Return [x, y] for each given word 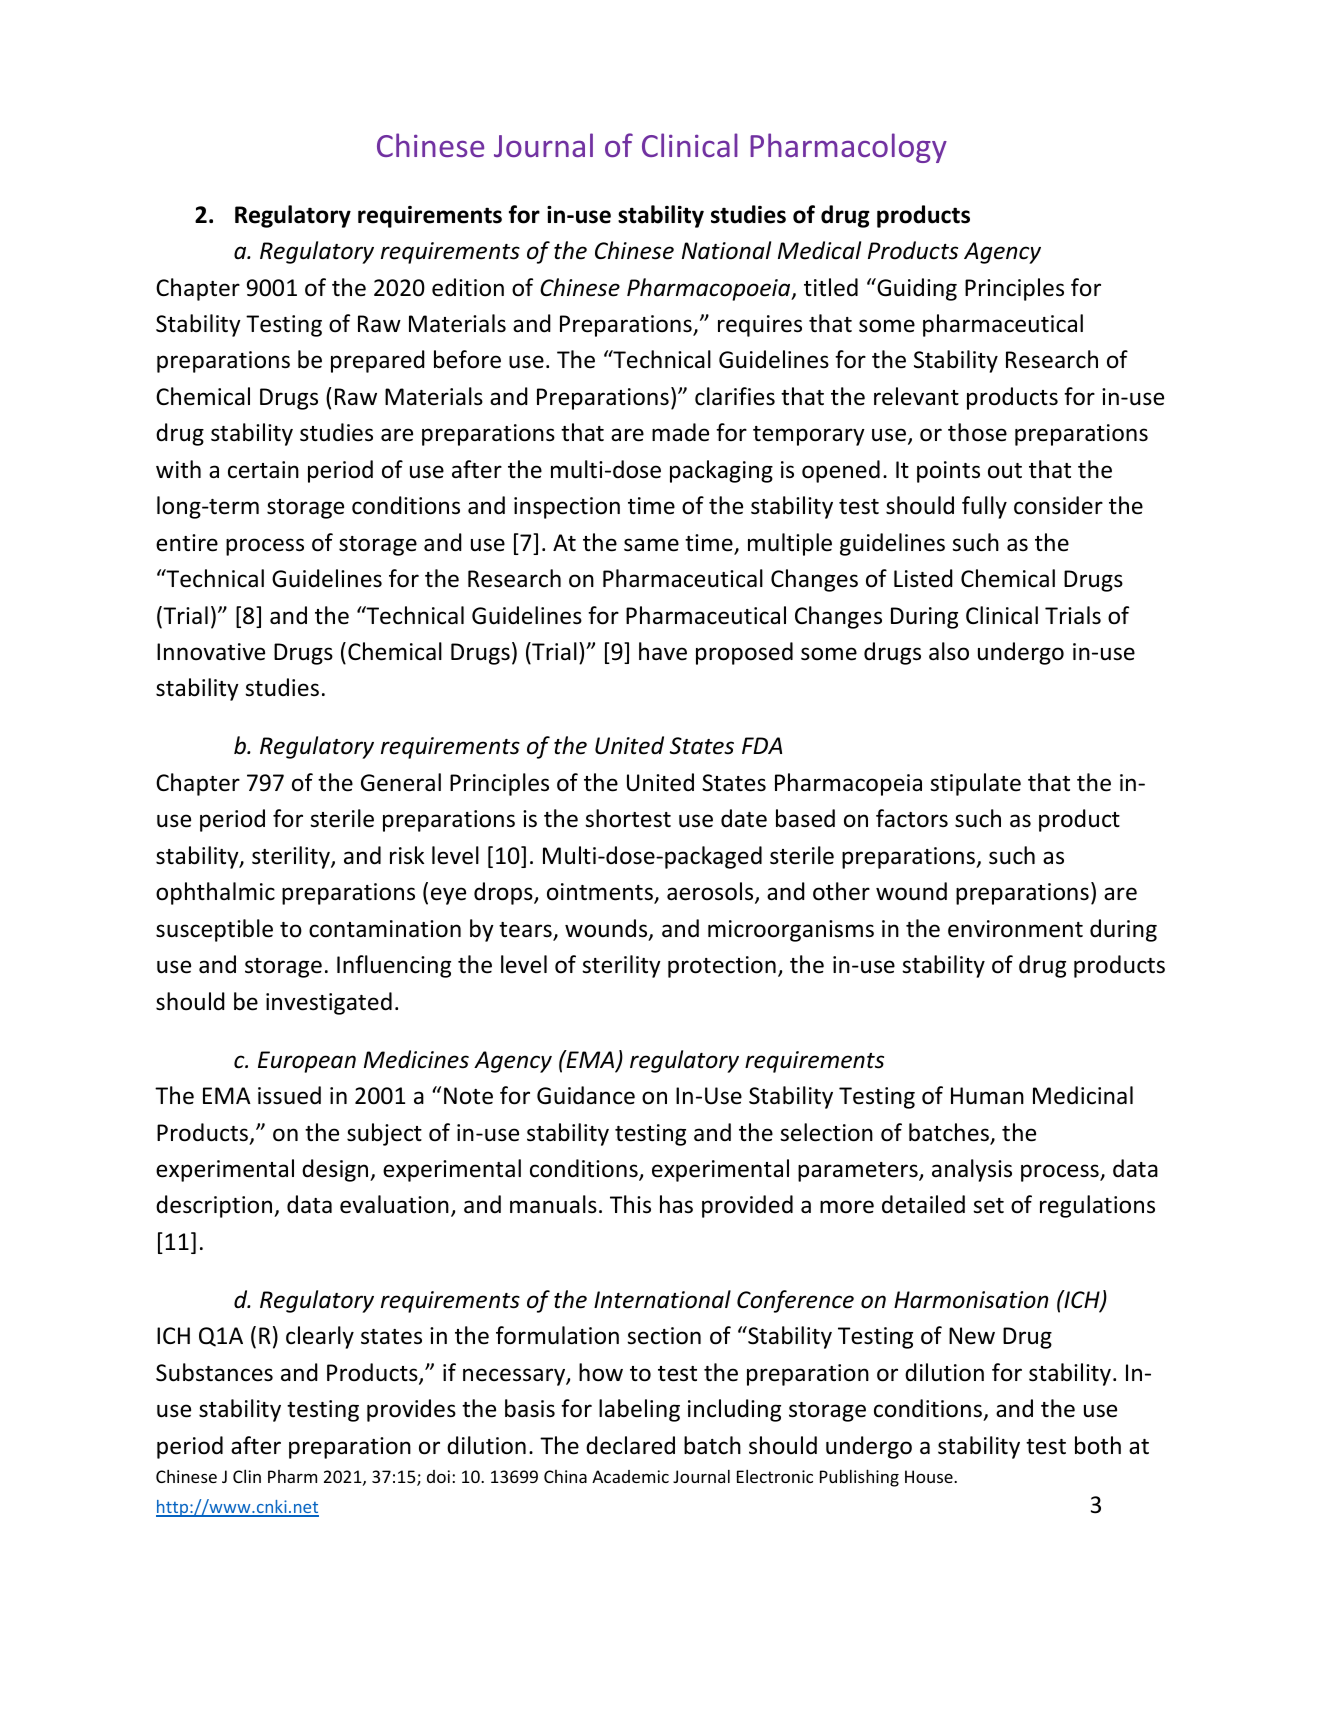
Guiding [916, 289]
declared [630, 1445]
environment [1015, 929]
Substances [214, 1372]
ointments [601, 893]
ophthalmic [215, 893]
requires [760, 326]
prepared [378, 361]
